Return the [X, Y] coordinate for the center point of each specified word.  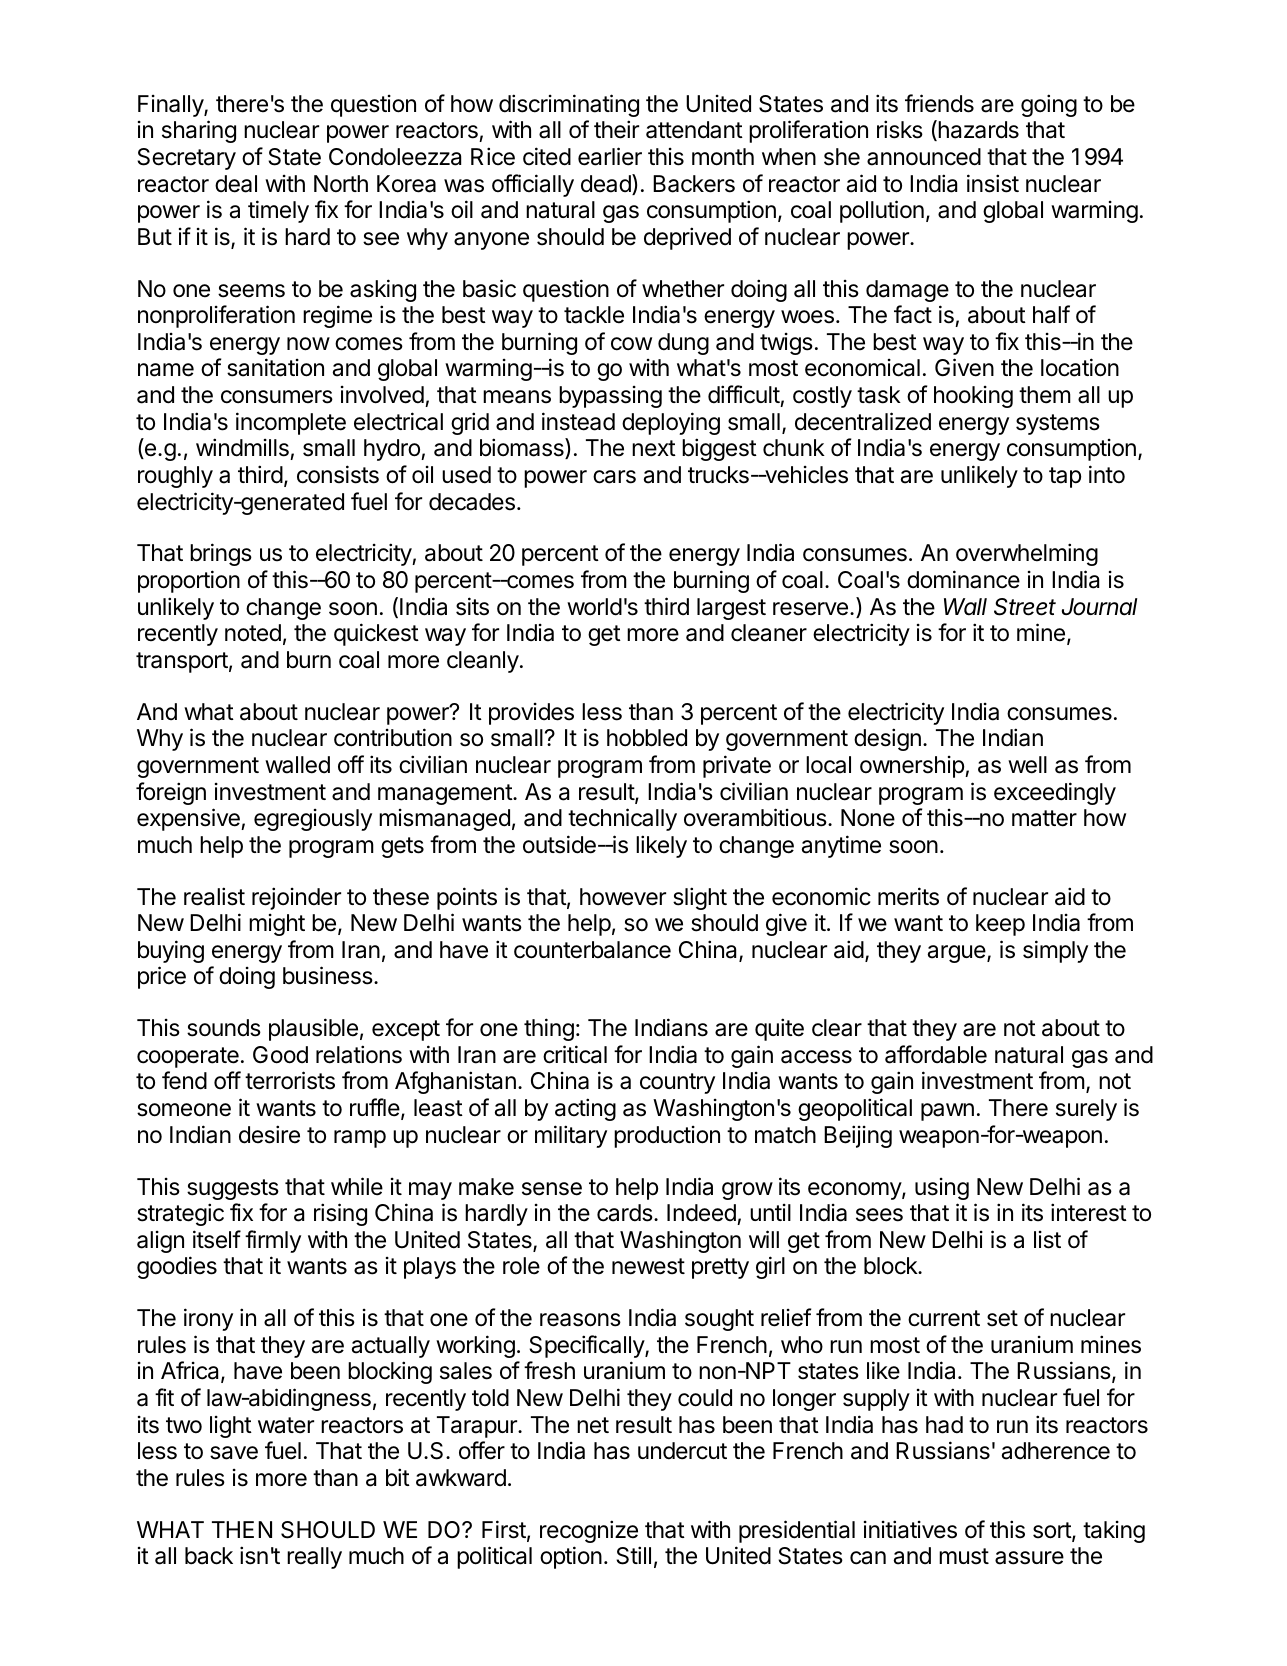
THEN [242, 1529]
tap [1065, 477]
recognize [589, 1531]
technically [622, 819]
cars [614, 477]
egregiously [313, 820]
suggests [233, 1189]
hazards [977, 130]
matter [1044, 818]
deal [236, 184]
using [942, 1189]
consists [338, 474]
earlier [610, 156]
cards [625, 1213]
